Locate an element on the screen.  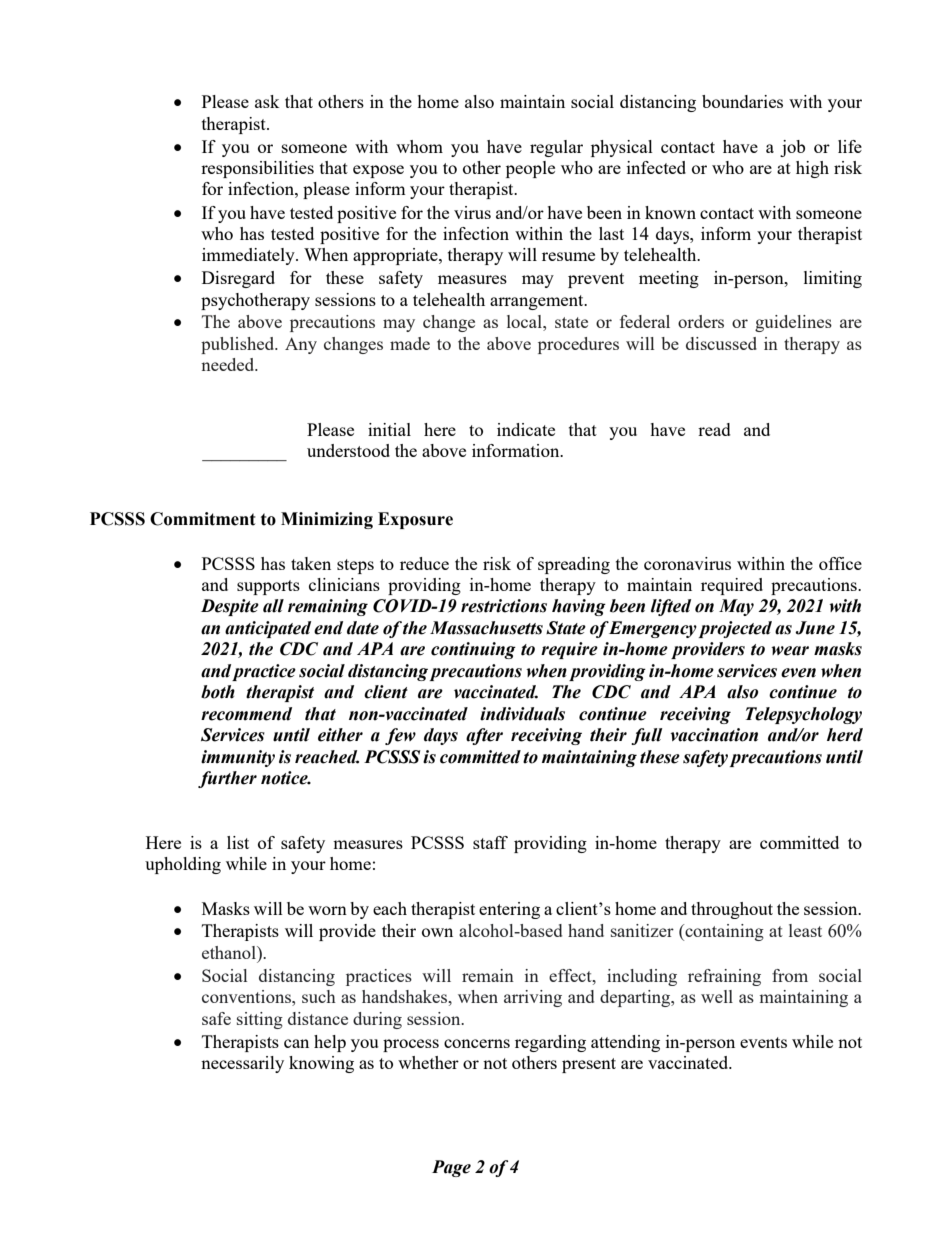
job is located at coordinates (792, 148).
